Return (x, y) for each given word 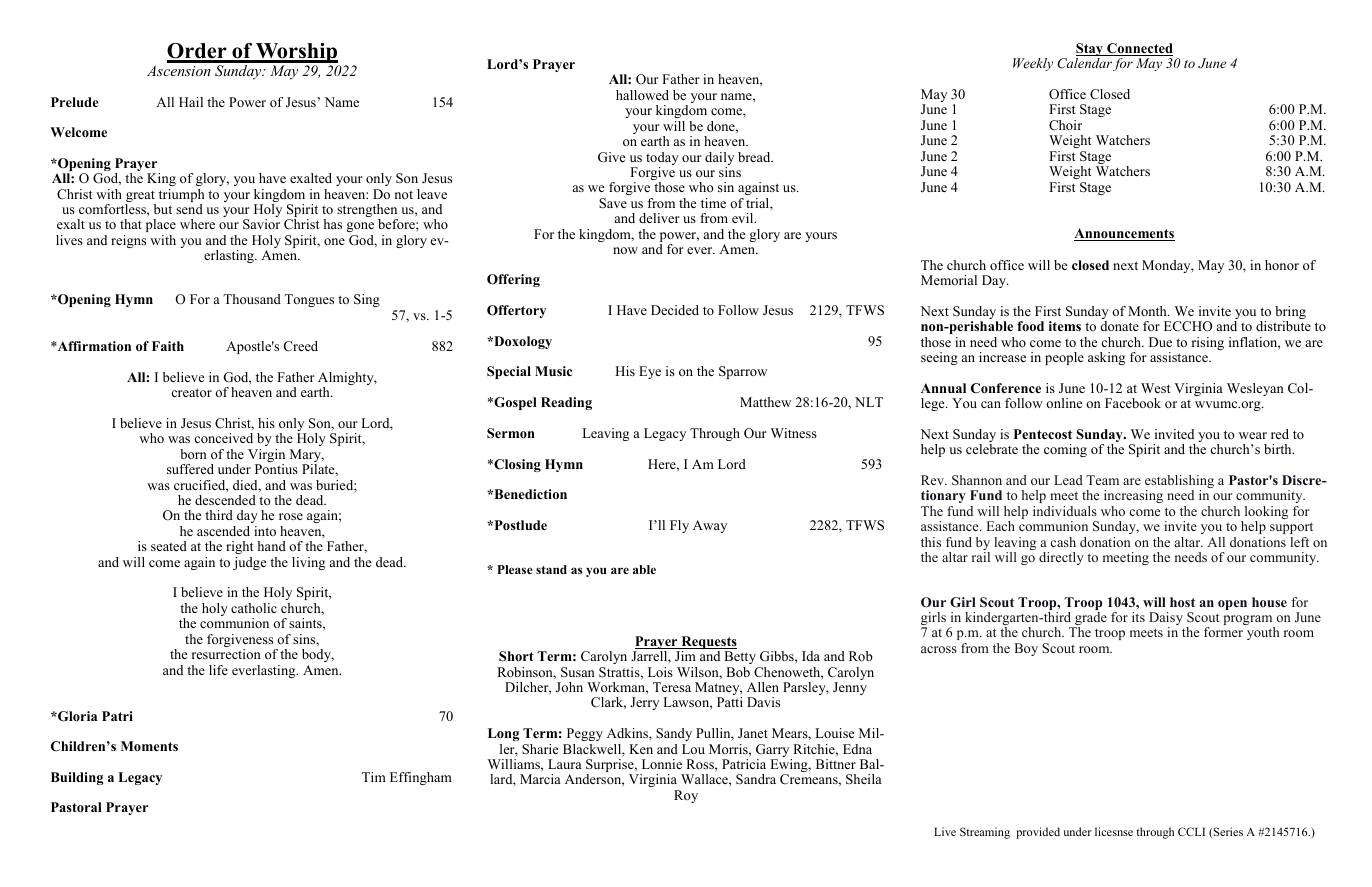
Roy (686, 796)
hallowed (642, 95)
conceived (223, 438)
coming (1065, 450)
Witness (794, 433)
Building (77, 778)
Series (1227, 833)
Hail (191, 102)
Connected (1139, 49)
